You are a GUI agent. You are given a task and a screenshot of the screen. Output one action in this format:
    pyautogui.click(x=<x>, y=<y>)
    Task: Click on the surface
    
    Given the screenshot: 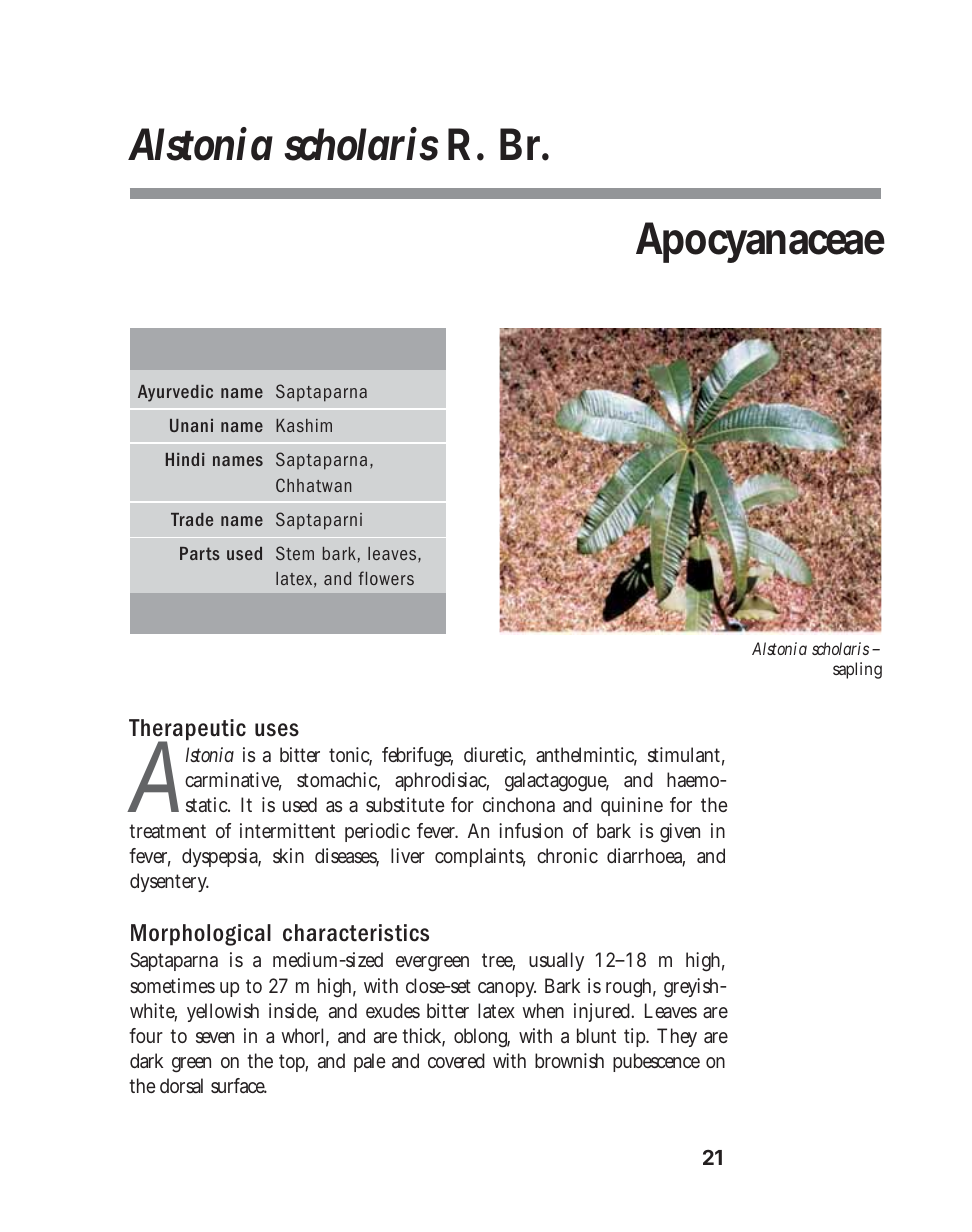 What is the action you would take?
    pyautogui.click(x=239, y=1085)
